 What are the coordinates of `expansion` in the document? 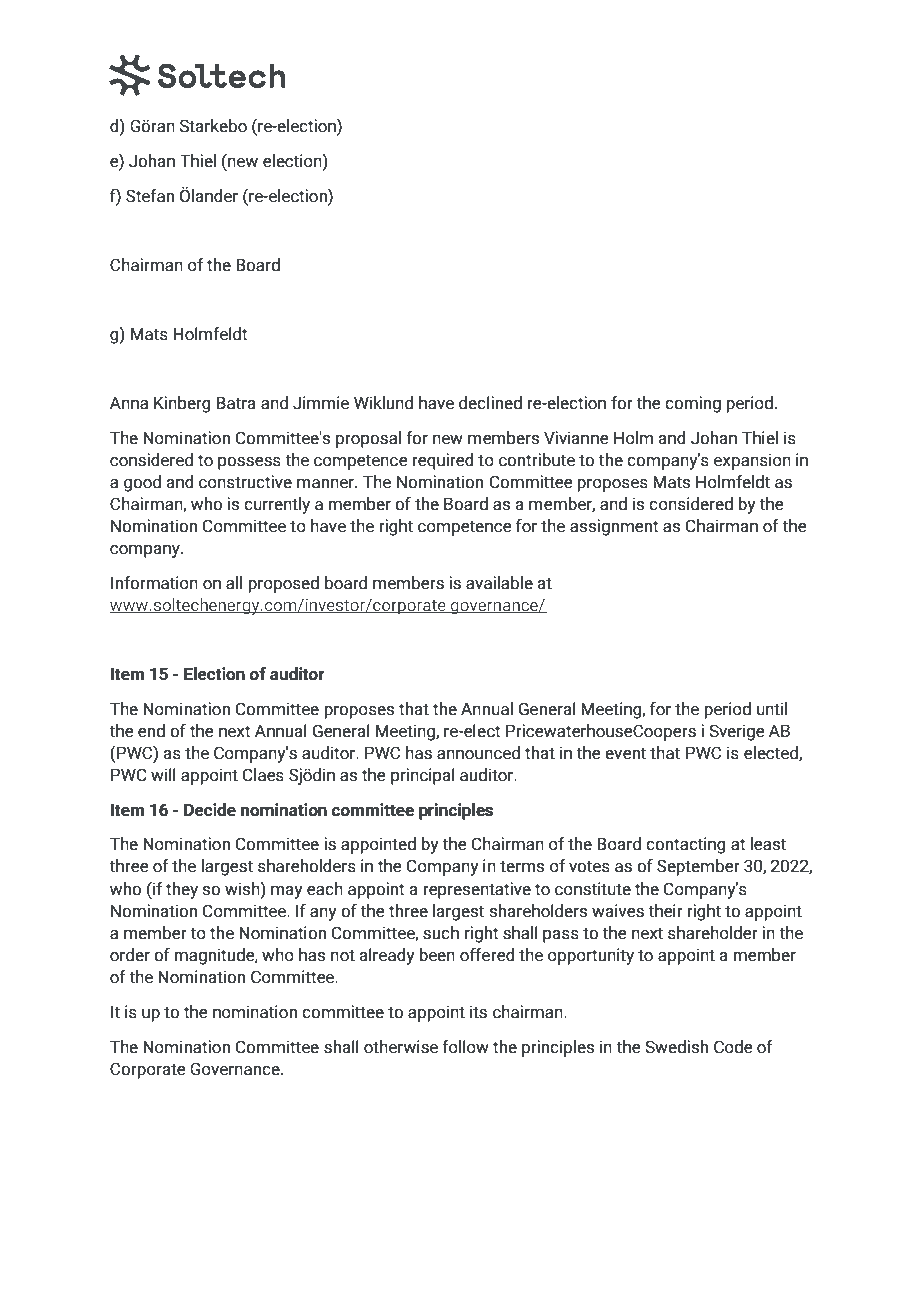 It's located at (752, 461).
